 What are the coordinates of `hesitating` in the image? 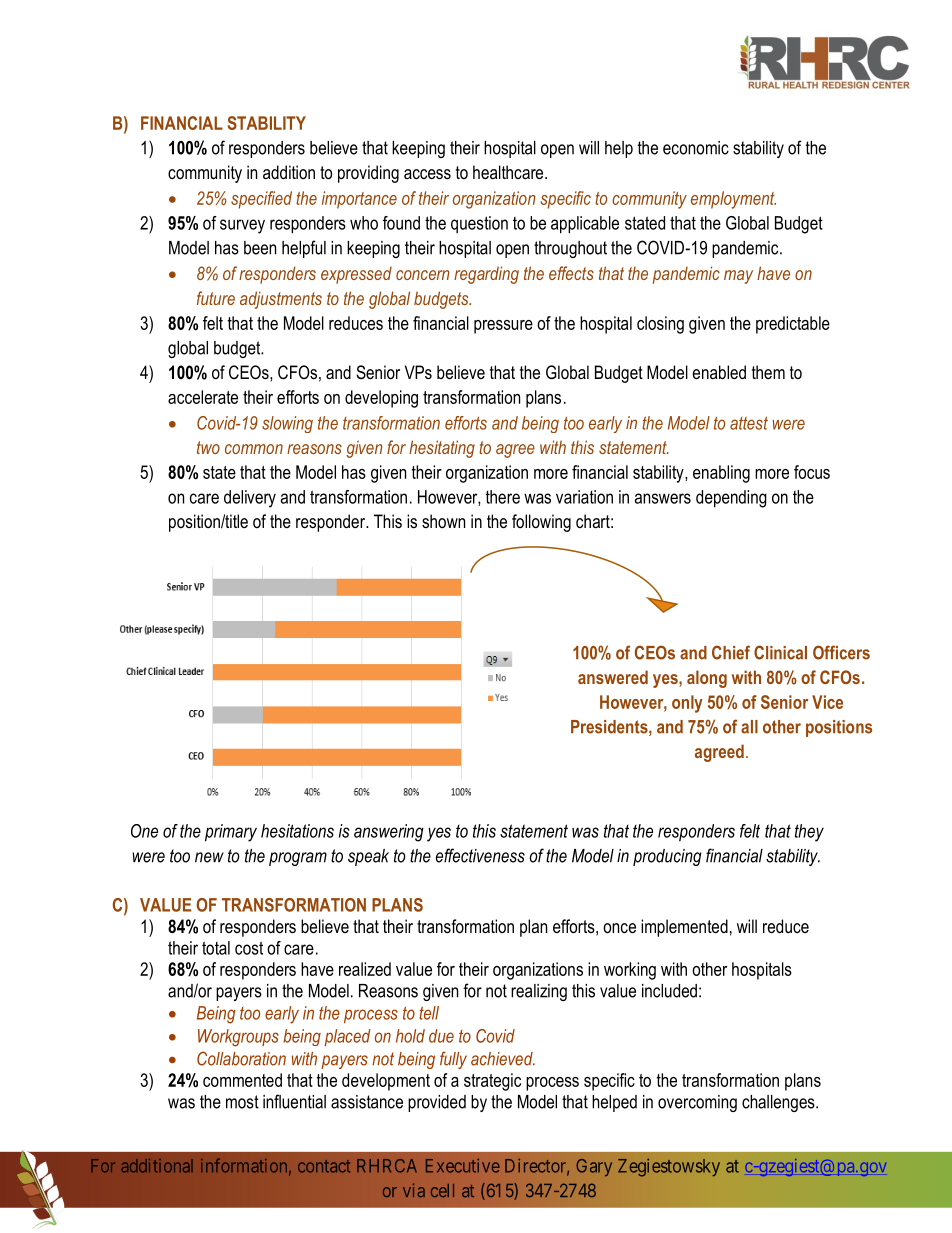 It's located at (442, 449).
